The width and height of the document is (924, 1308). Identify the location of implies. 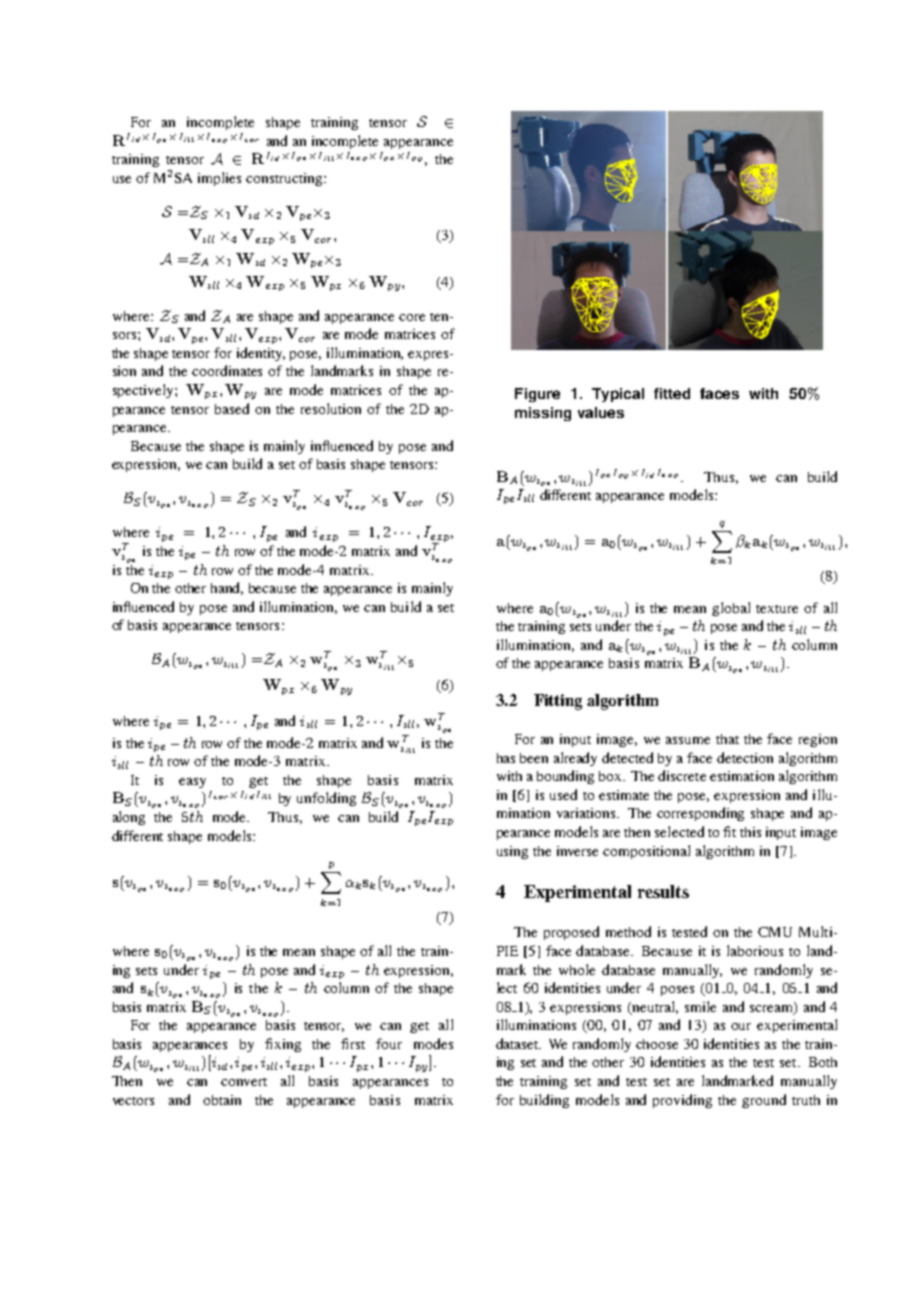
(219, 179).
